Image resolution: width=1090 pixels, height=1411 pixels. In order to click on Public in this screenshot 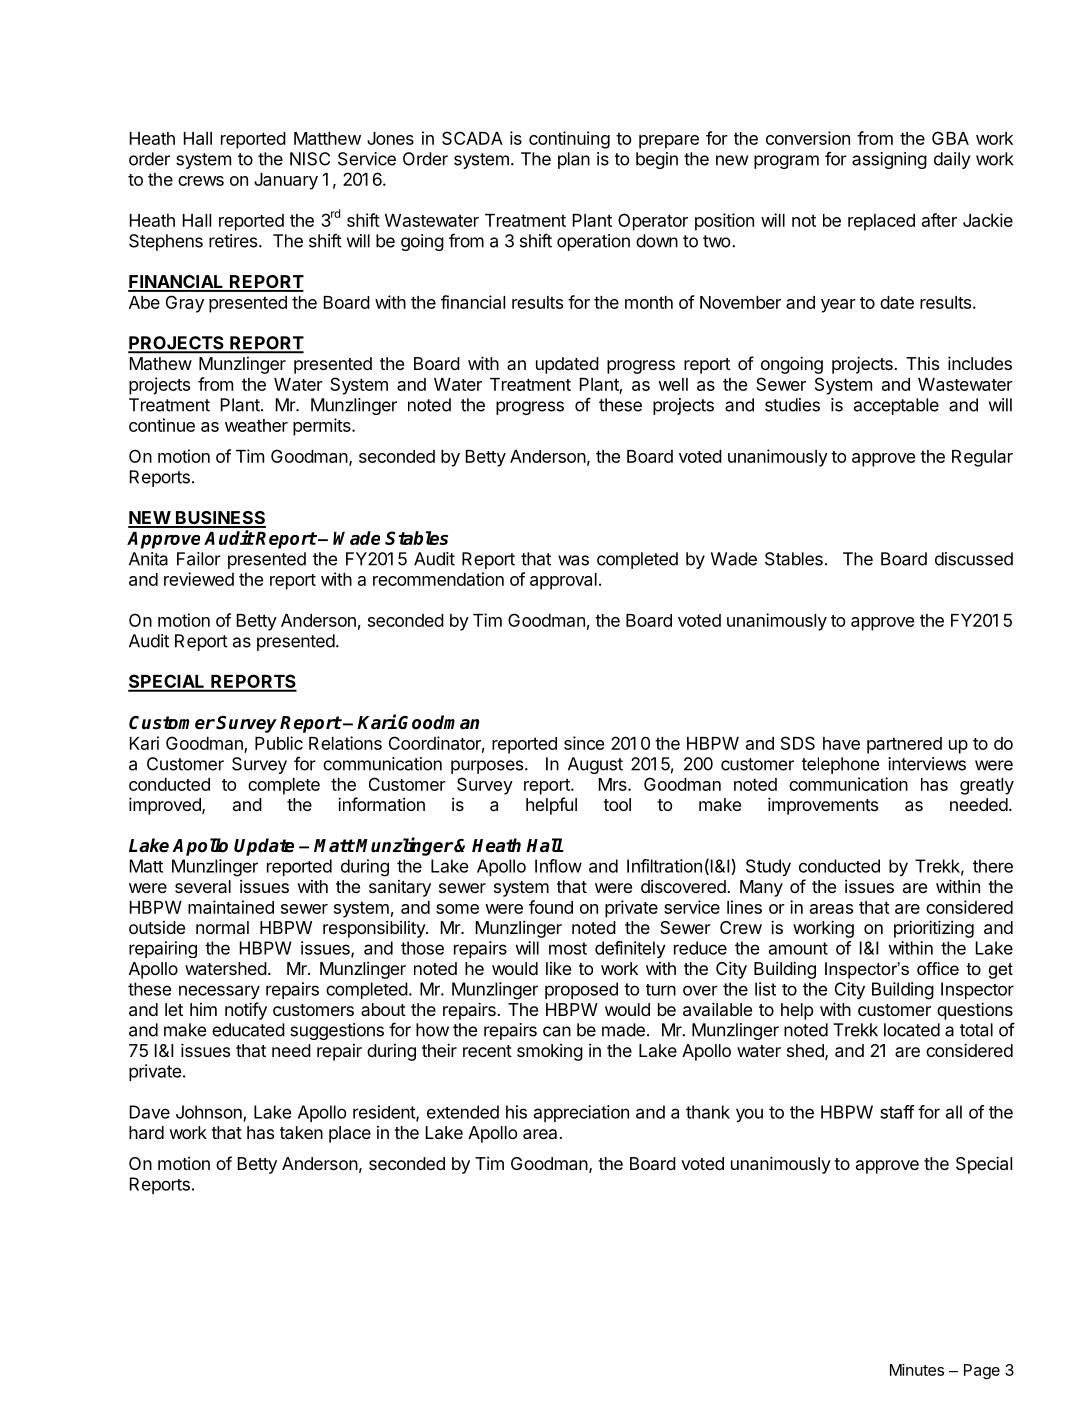, I will do `click(279, 743)`.
